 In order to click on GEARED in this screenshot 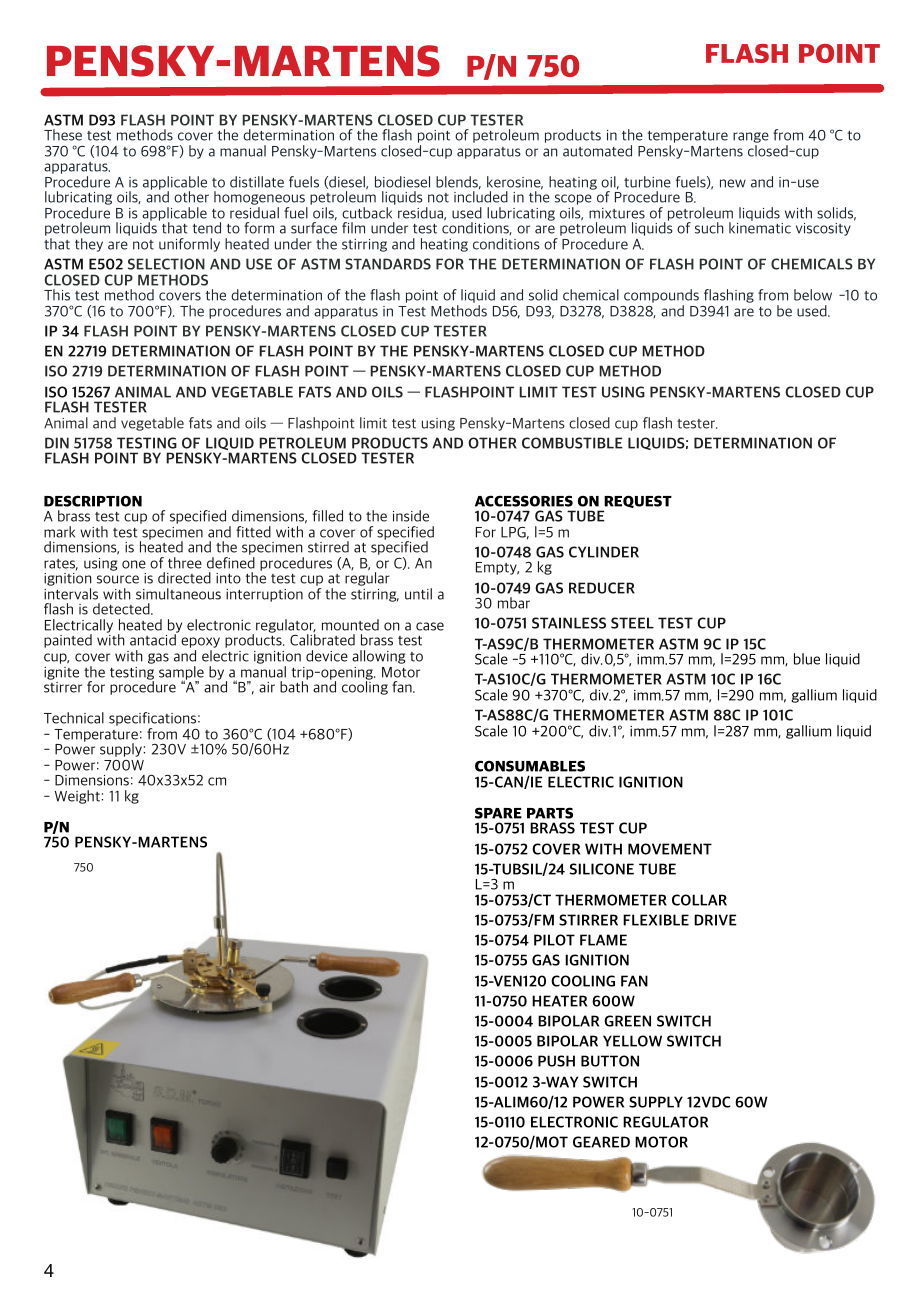, I will do `click(601, 1142)`.
